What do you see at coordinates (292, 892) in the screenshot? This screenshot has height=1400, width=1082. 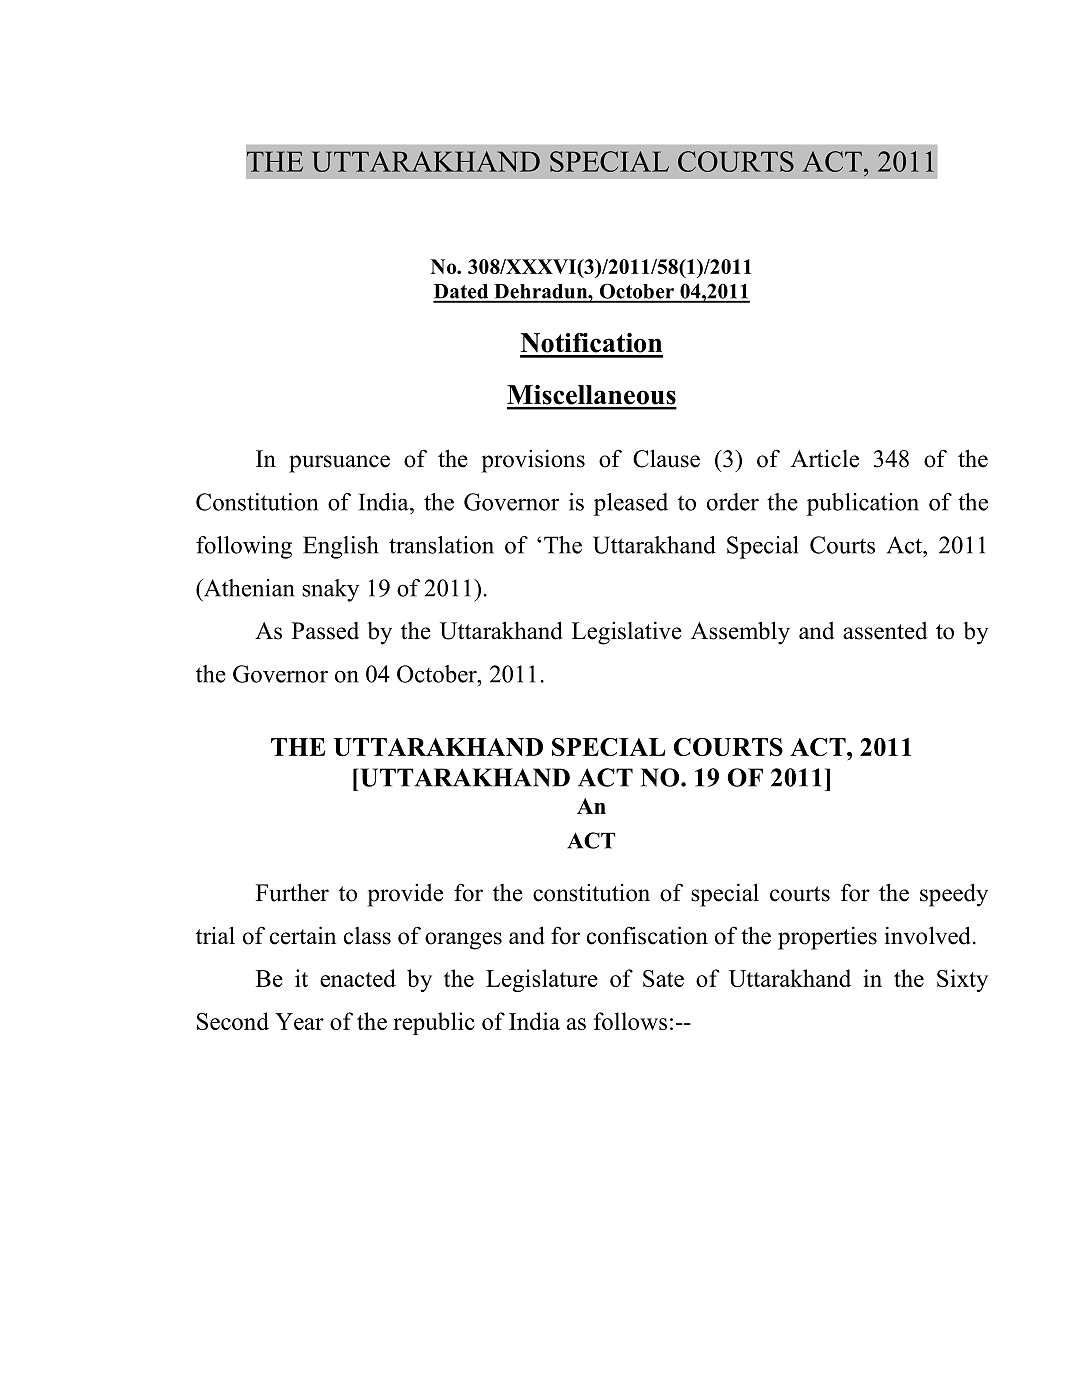 I see `Further` at bounding box center [292, 892].
